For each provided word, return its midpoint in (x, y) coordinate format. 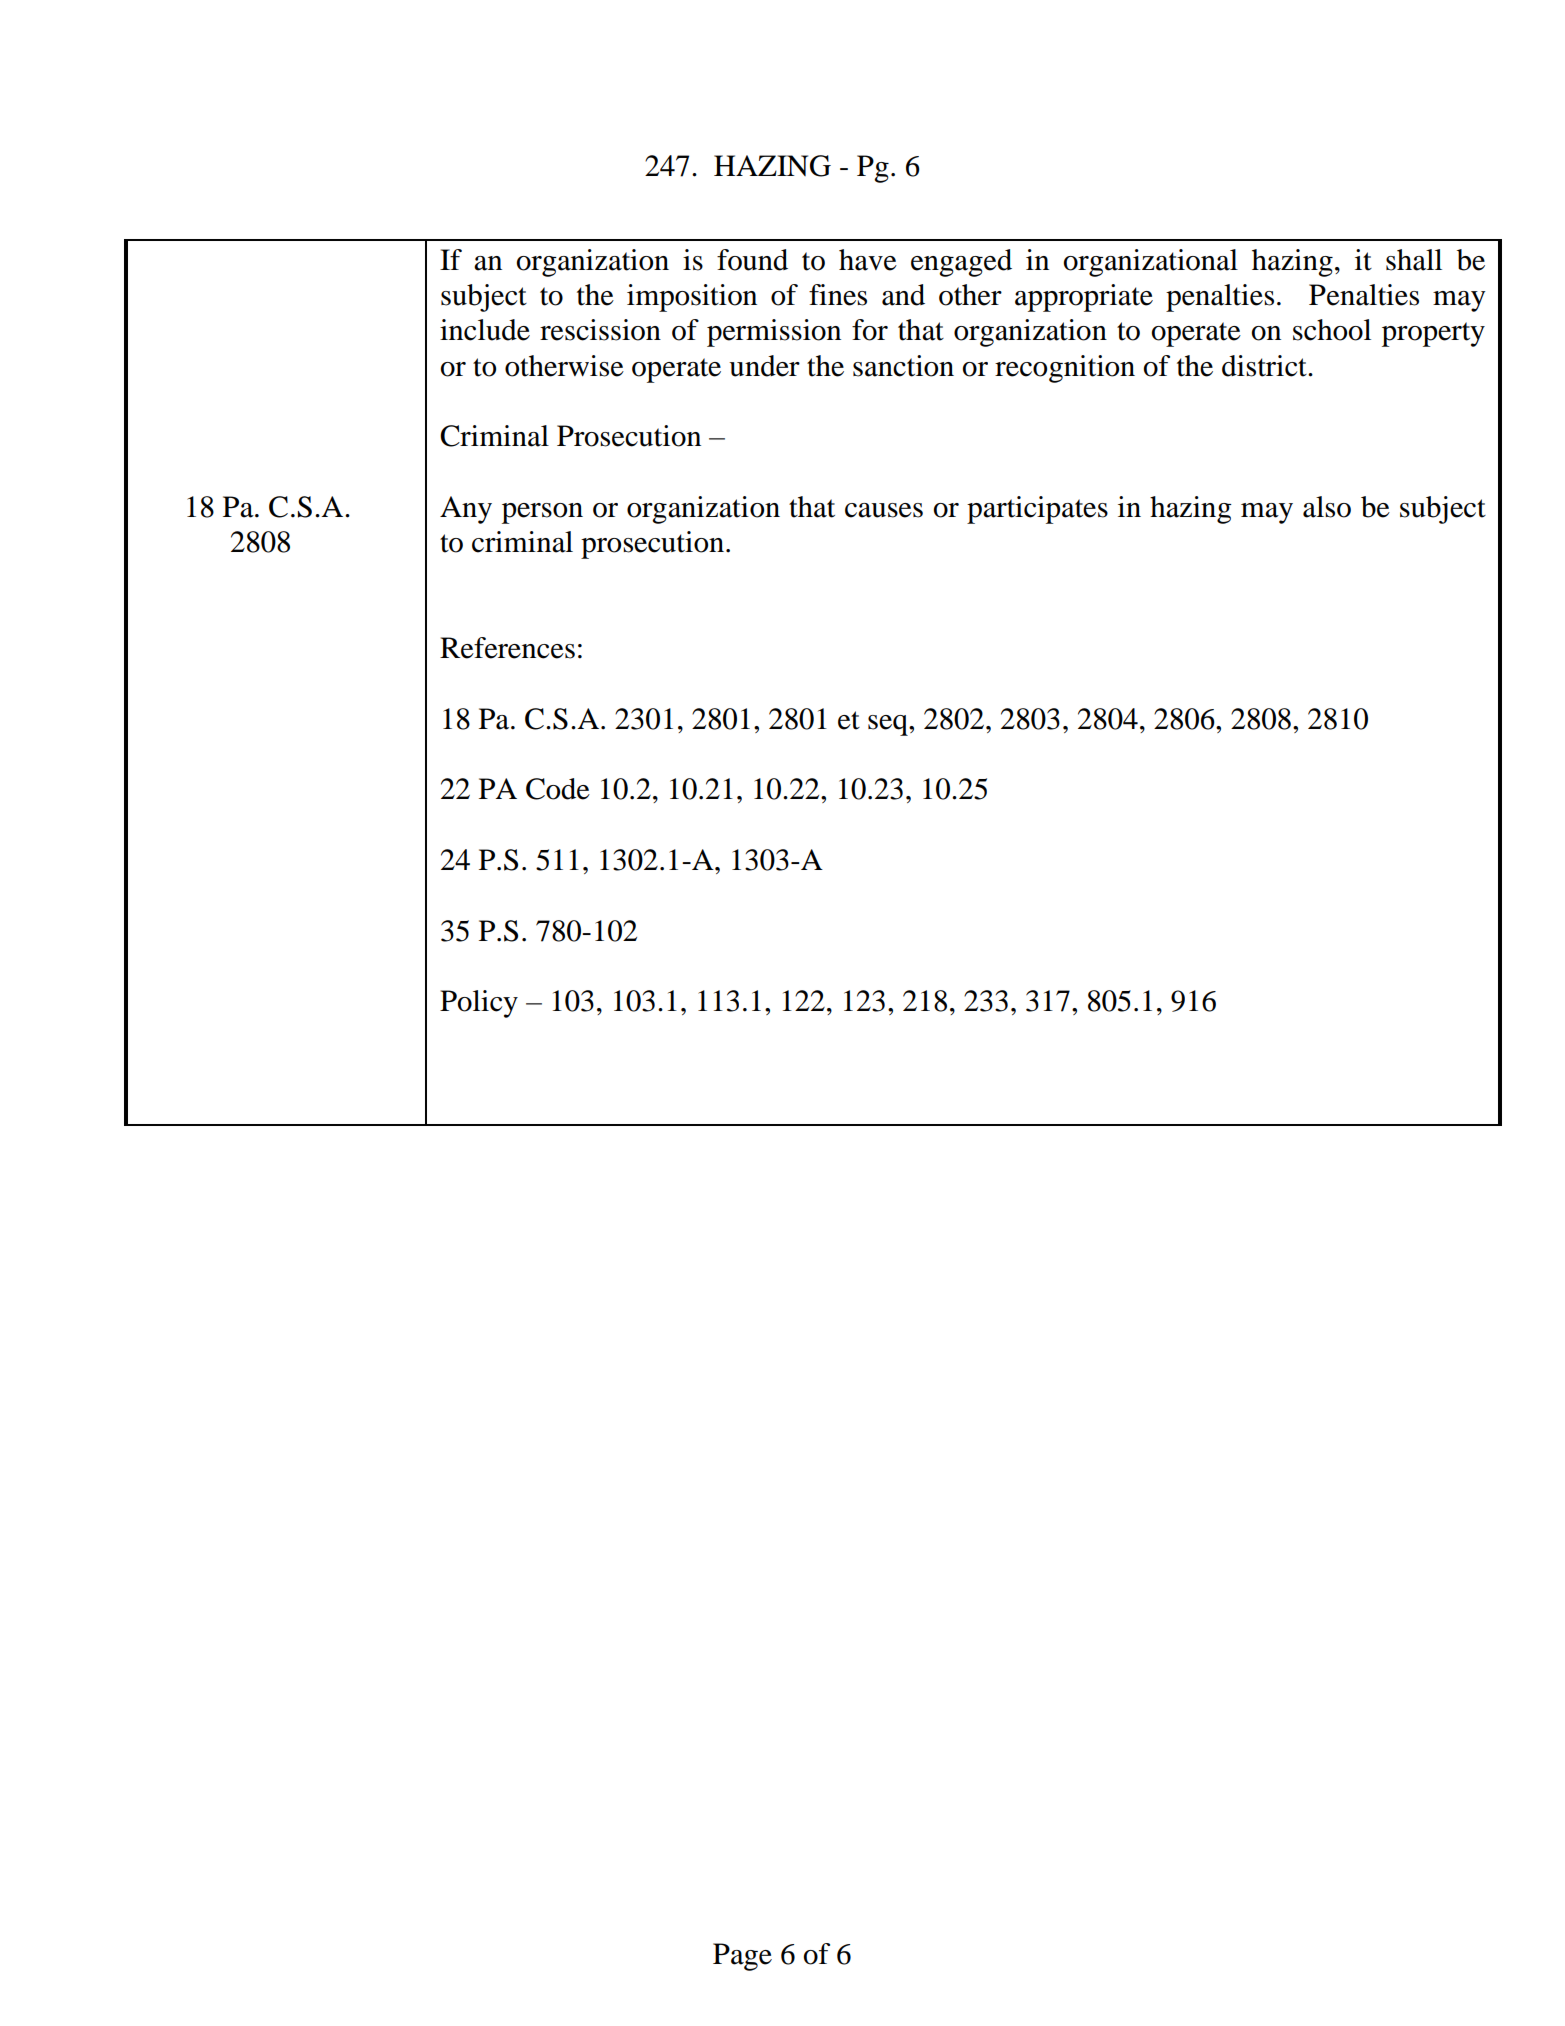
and (903, 295)
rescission (600, 330)
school (1332, 330)
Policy (479, 1004)
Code (558, 789)
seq (889, 725)
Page (742, 1957)
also (1327, 507)
